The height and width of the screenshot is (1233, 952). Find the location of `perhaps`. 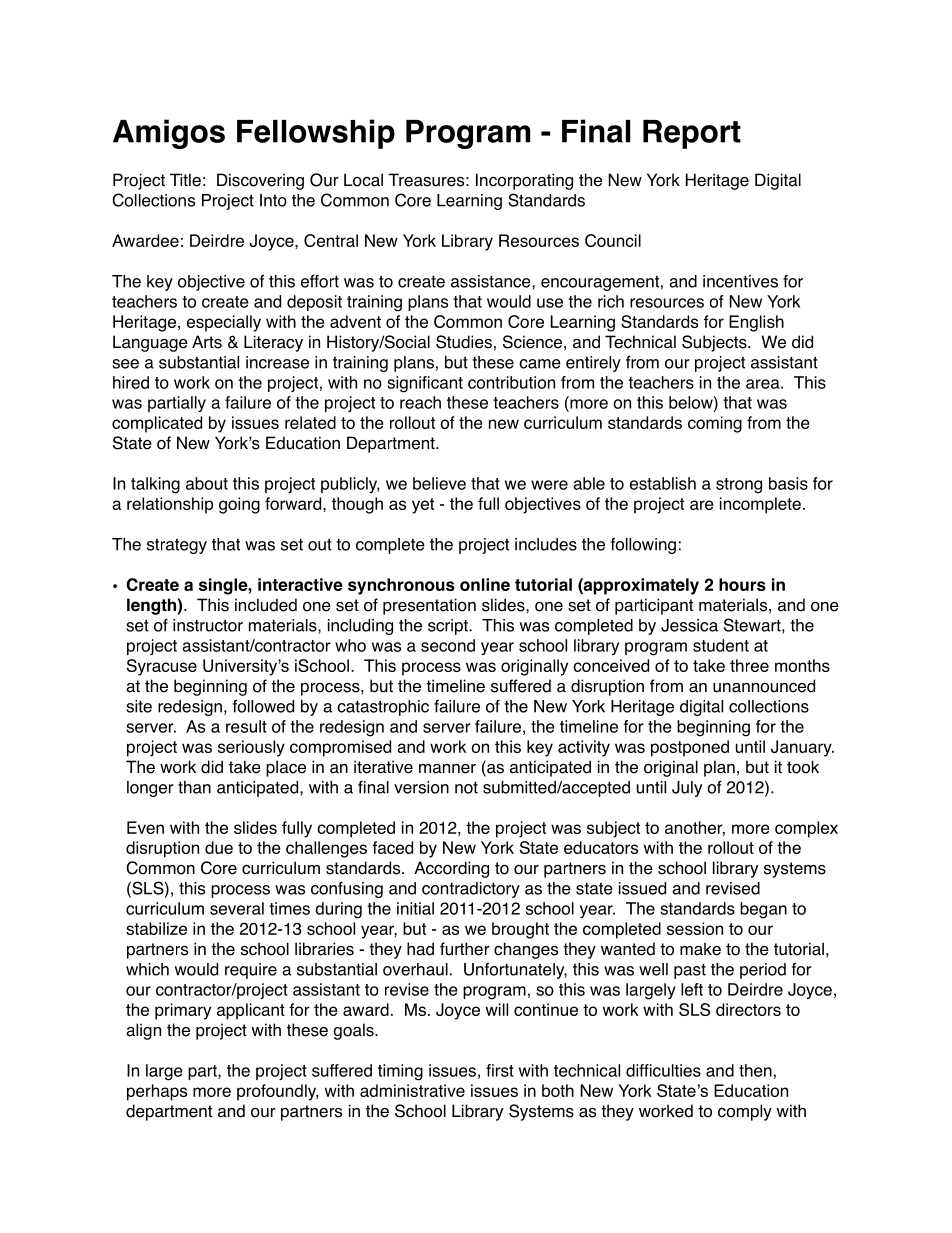

perhaps is located at coordinates (157, 1092).
